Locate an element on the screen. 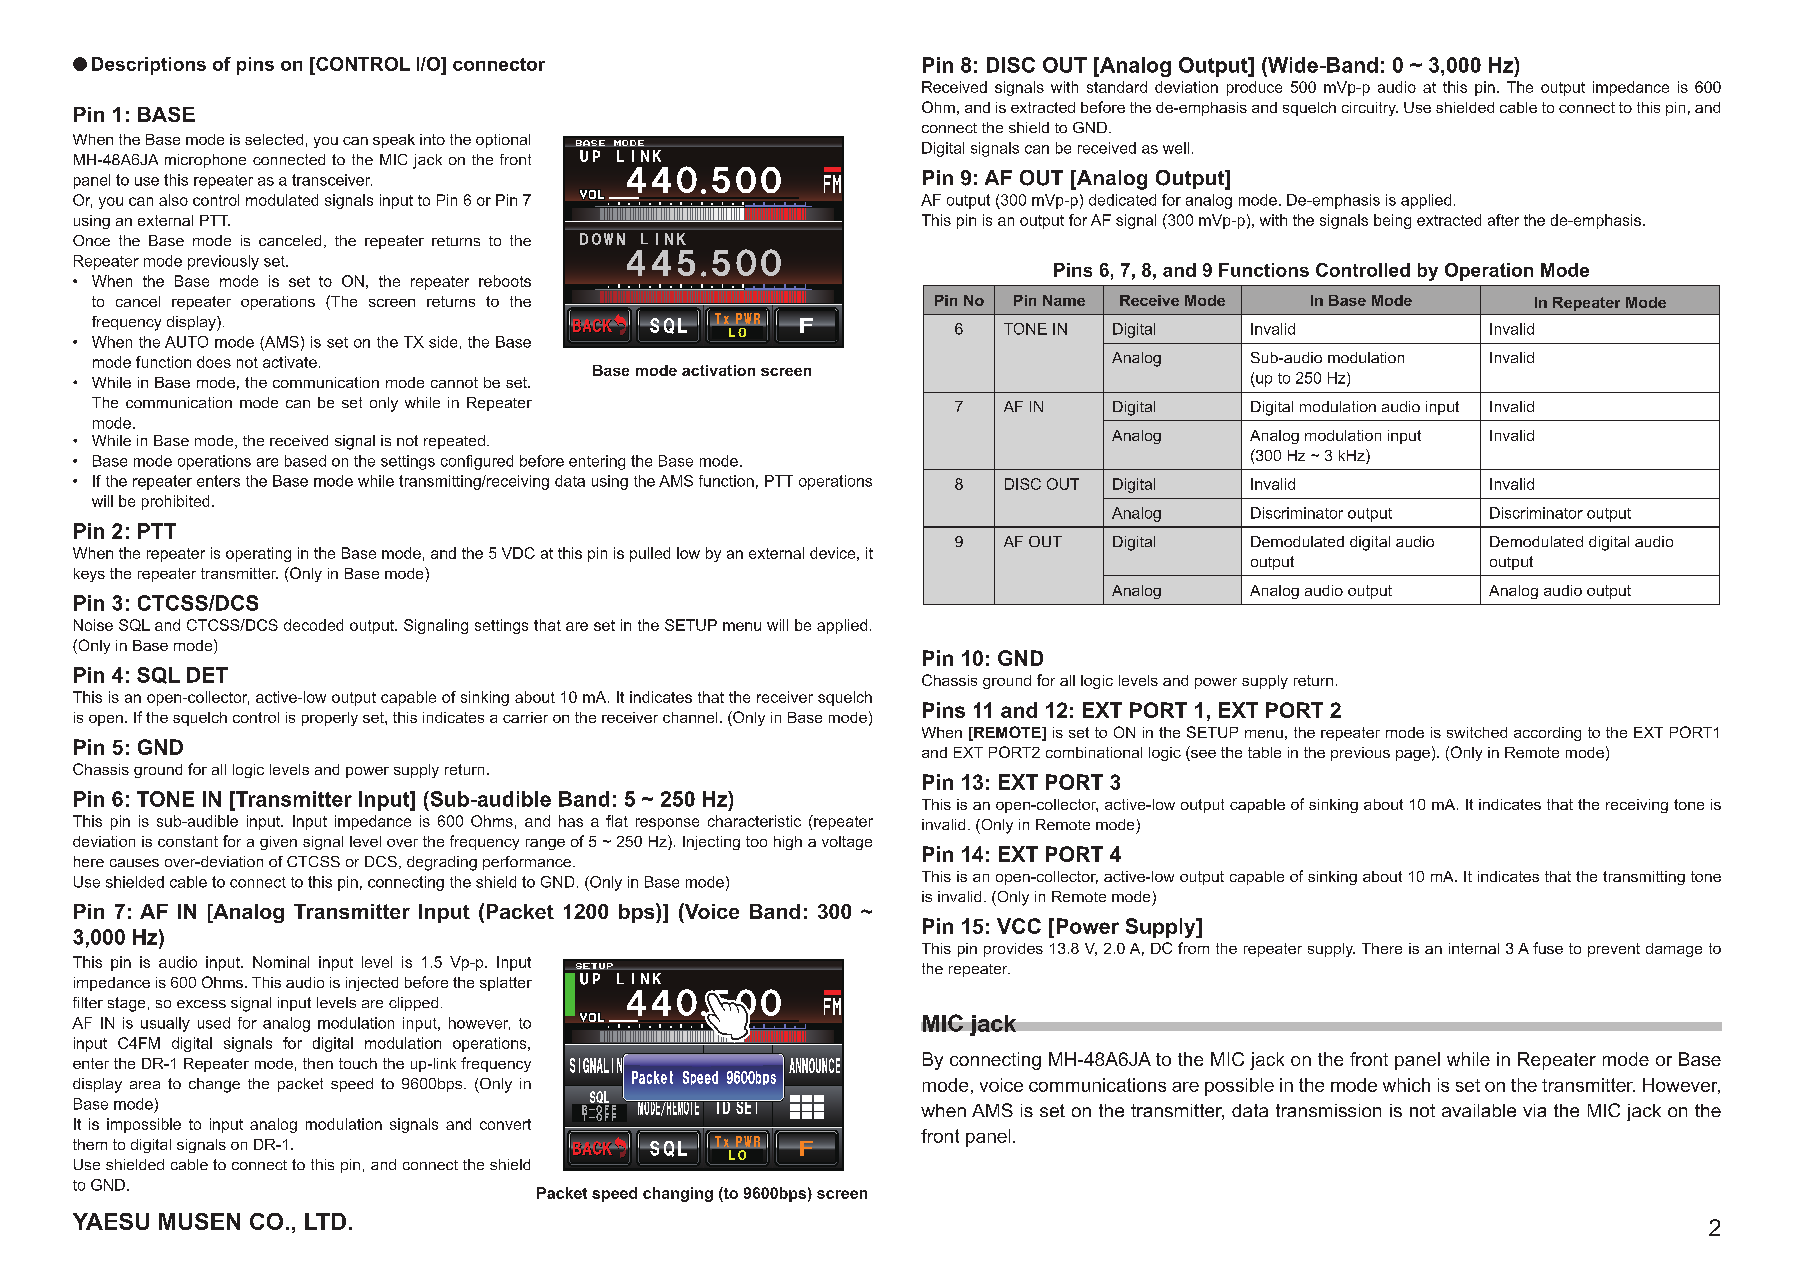  activation is located at coordinates (718, 370).
